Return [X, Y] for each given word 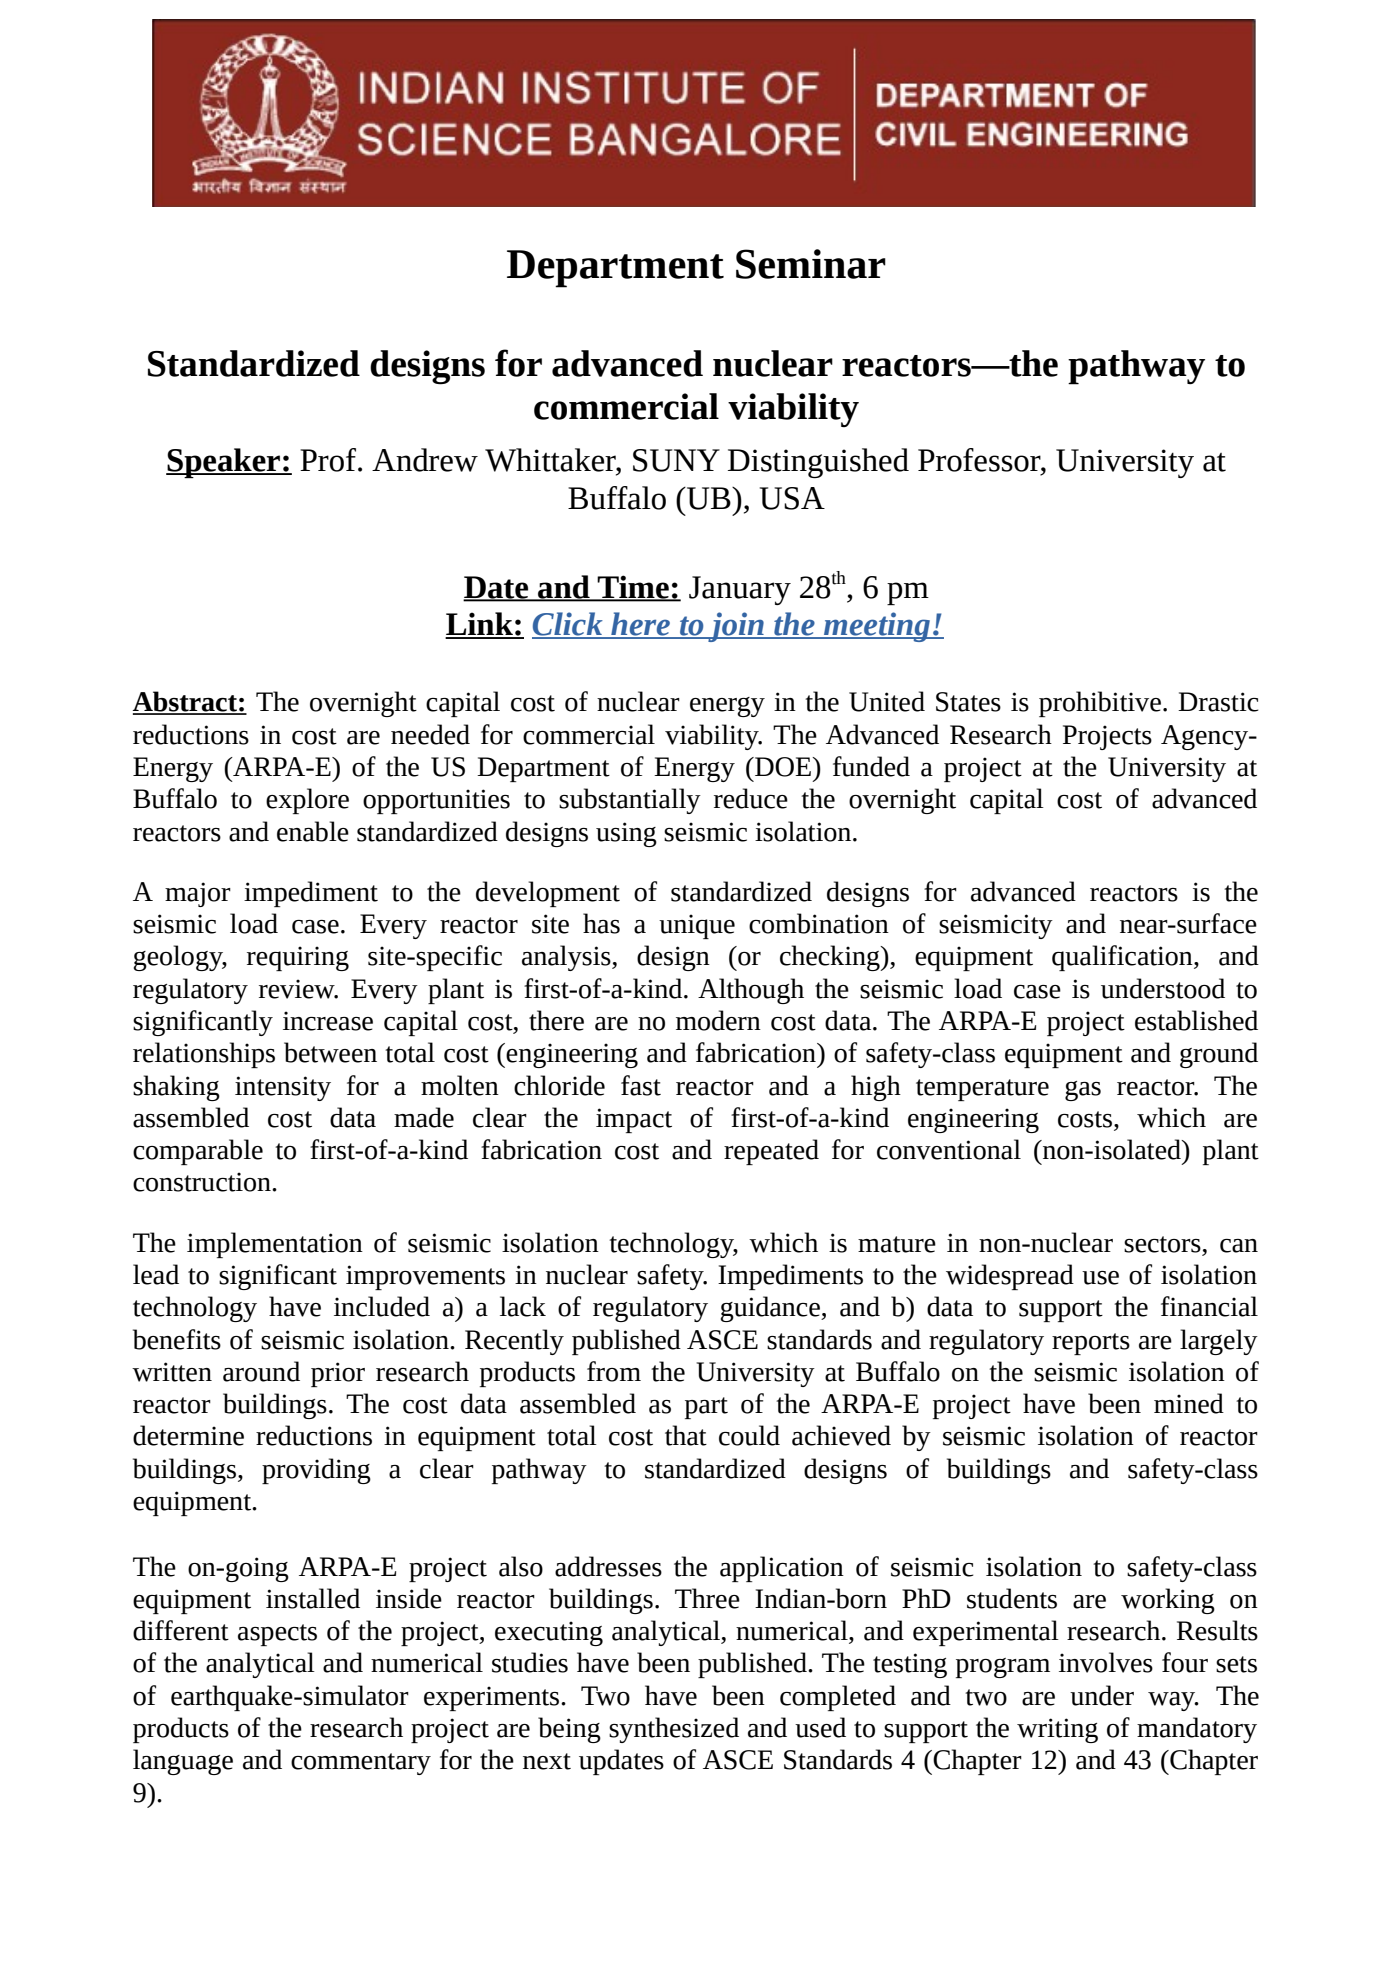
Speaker [224, 463]
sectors [1162, 1244]
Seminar [811, 264]
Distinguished [818, 463]
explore [307, 801]
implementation [275, 1245]
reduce [751, 798]
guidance [771, 1309]
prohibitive [1100, 704]
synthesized [674, 1730]
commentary [361, 1764]
